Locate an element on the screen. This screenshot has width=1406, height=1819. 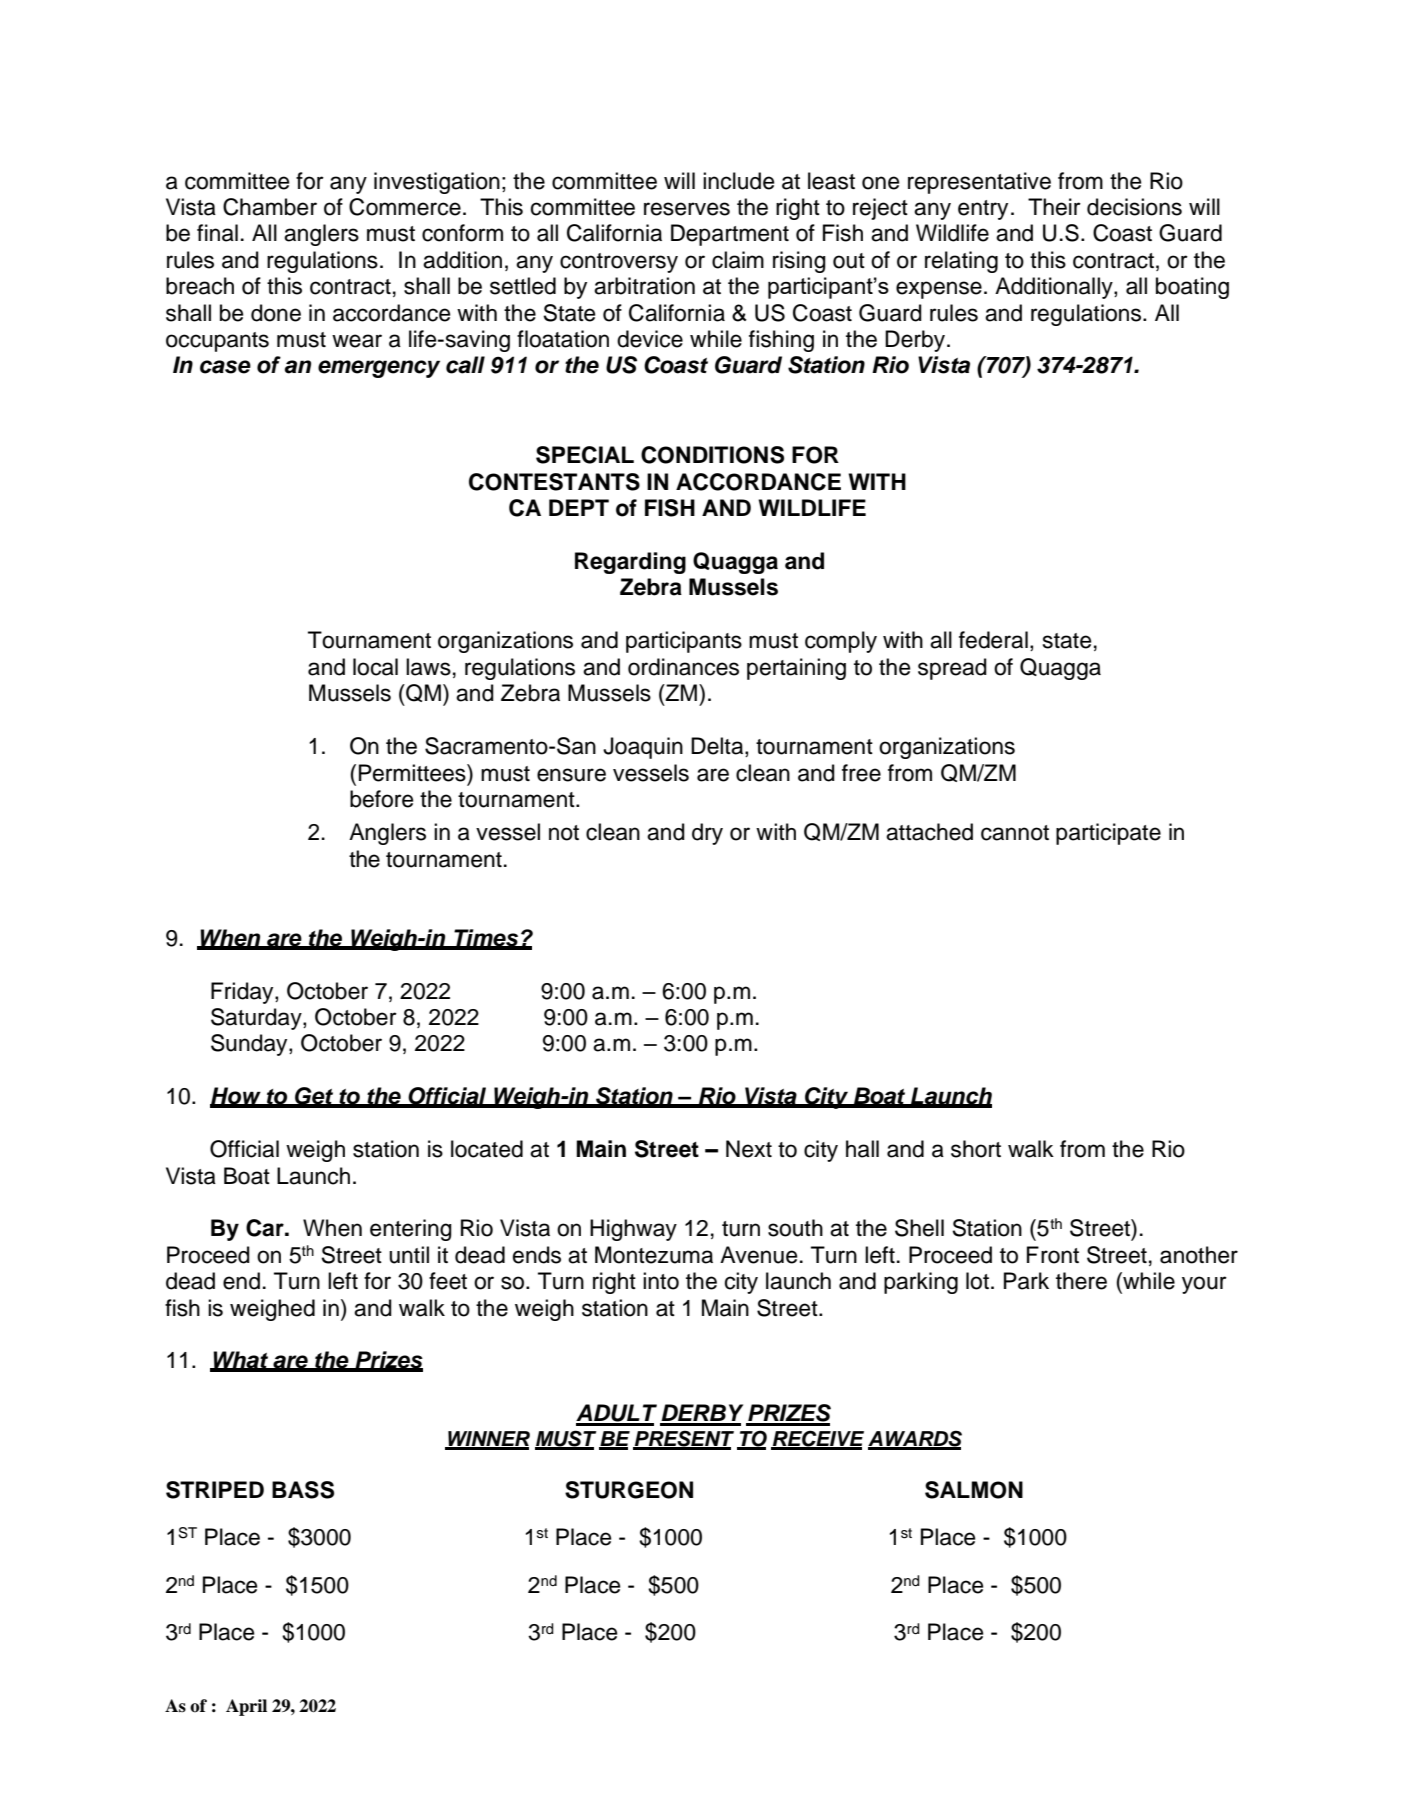
Next is located at coordinates (749, 1149).
